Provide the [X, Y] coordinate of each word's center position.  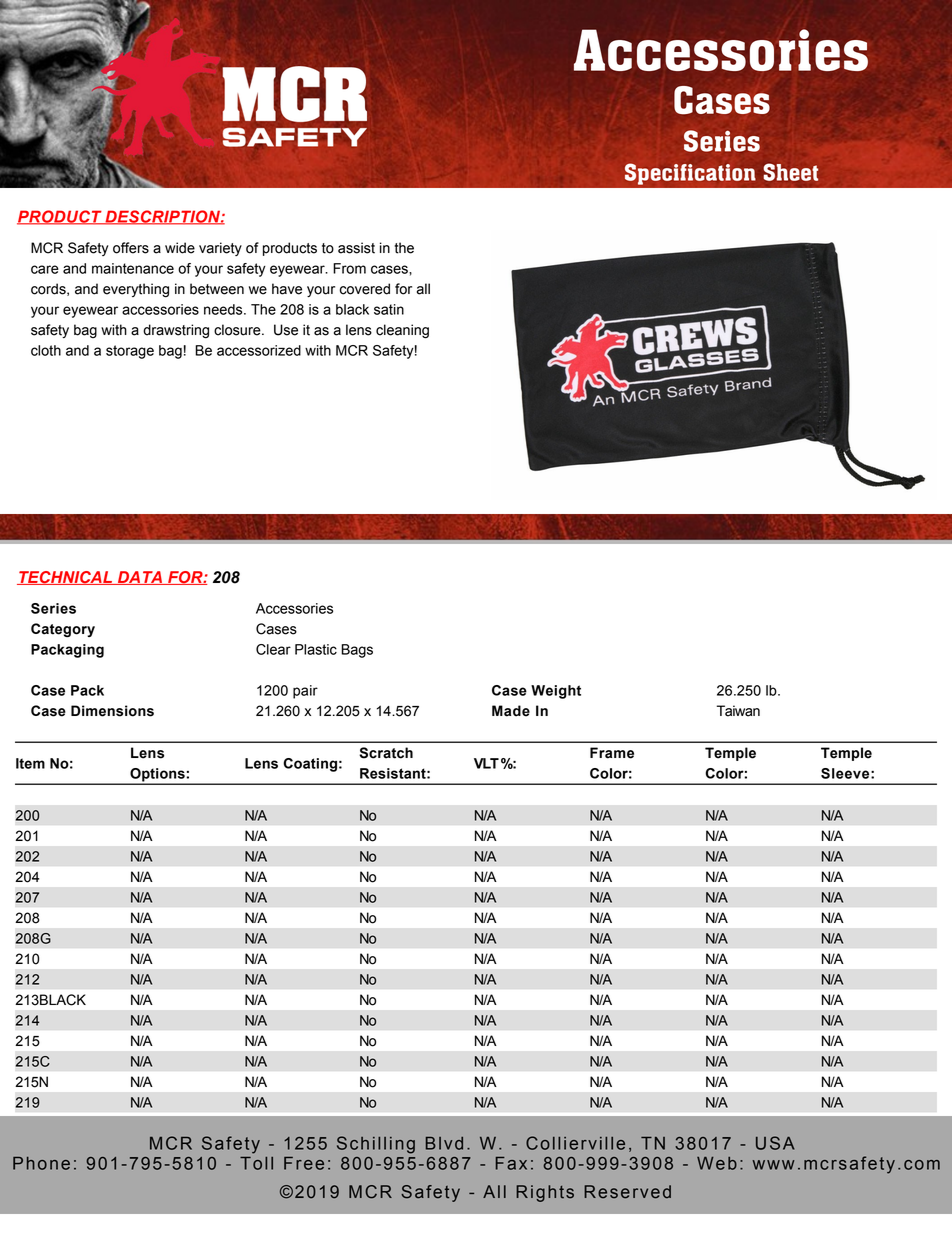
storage [130, 352]
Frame [612, 753]
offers [131, 248]
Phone [41, 1163]
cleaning [402, 331]
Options [157, 776]
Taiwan [738, 711]
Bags [357, 651]
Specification [690, 174]
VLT [486, 763]
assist [356, 248]
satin [389, 309]
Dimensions [112, 711]
